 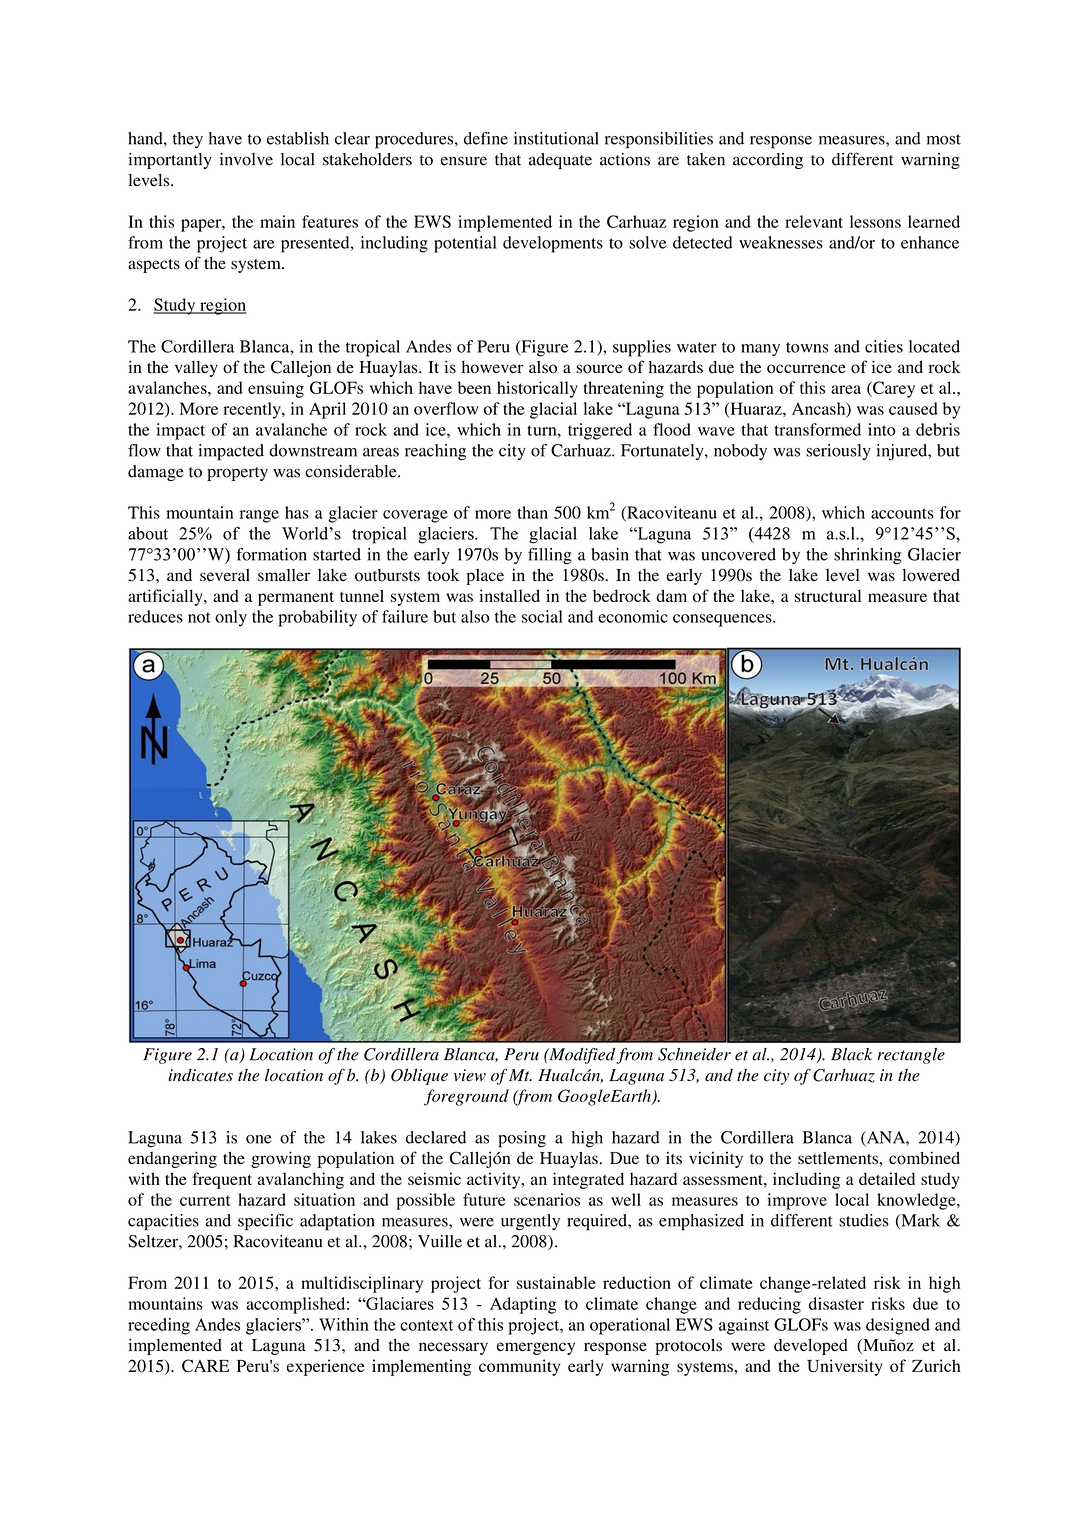 I want to click on lessons, so click(x=875, y=221).
